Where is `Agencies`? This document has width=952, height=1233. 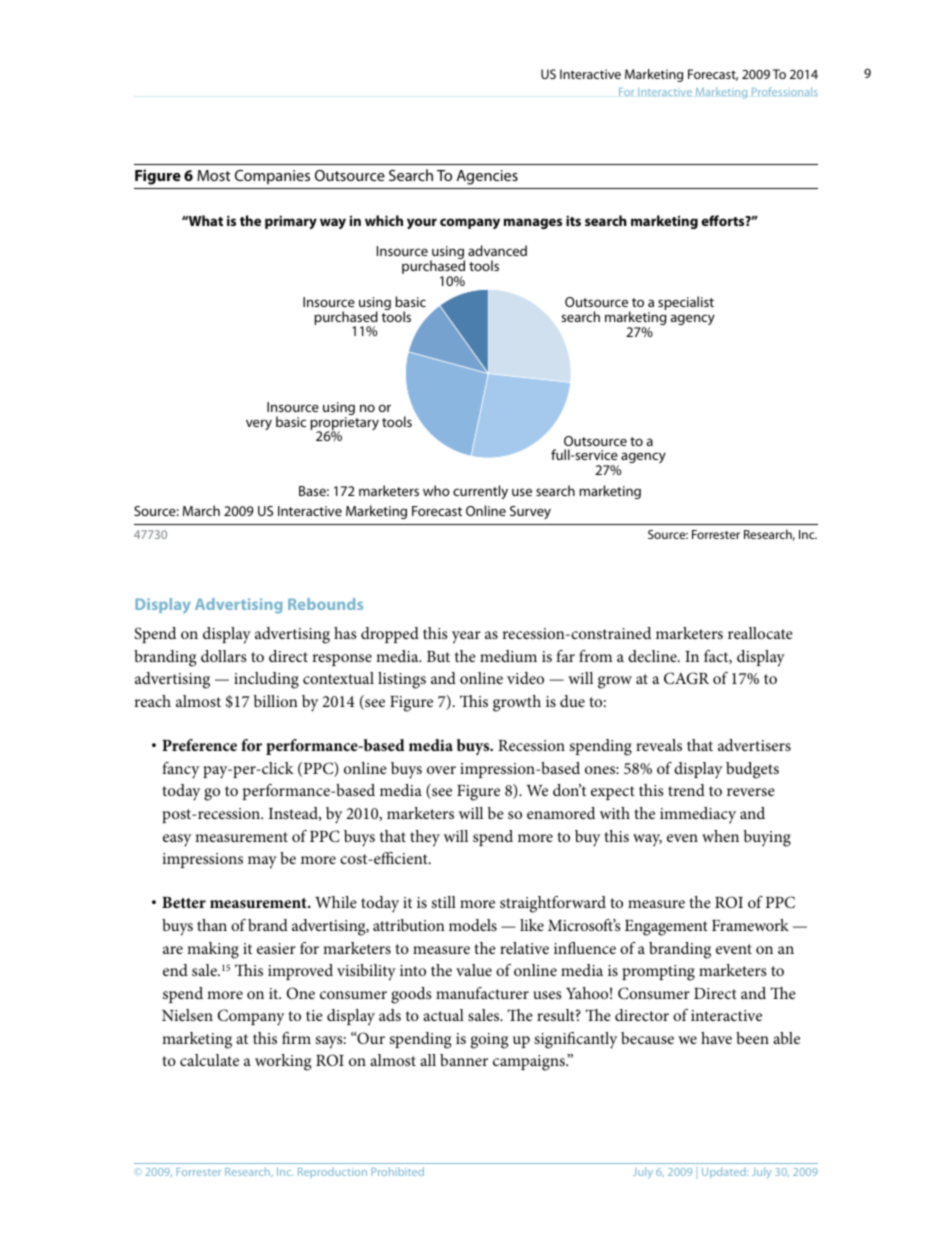
Agencies is located at coordinates (487, 177).
